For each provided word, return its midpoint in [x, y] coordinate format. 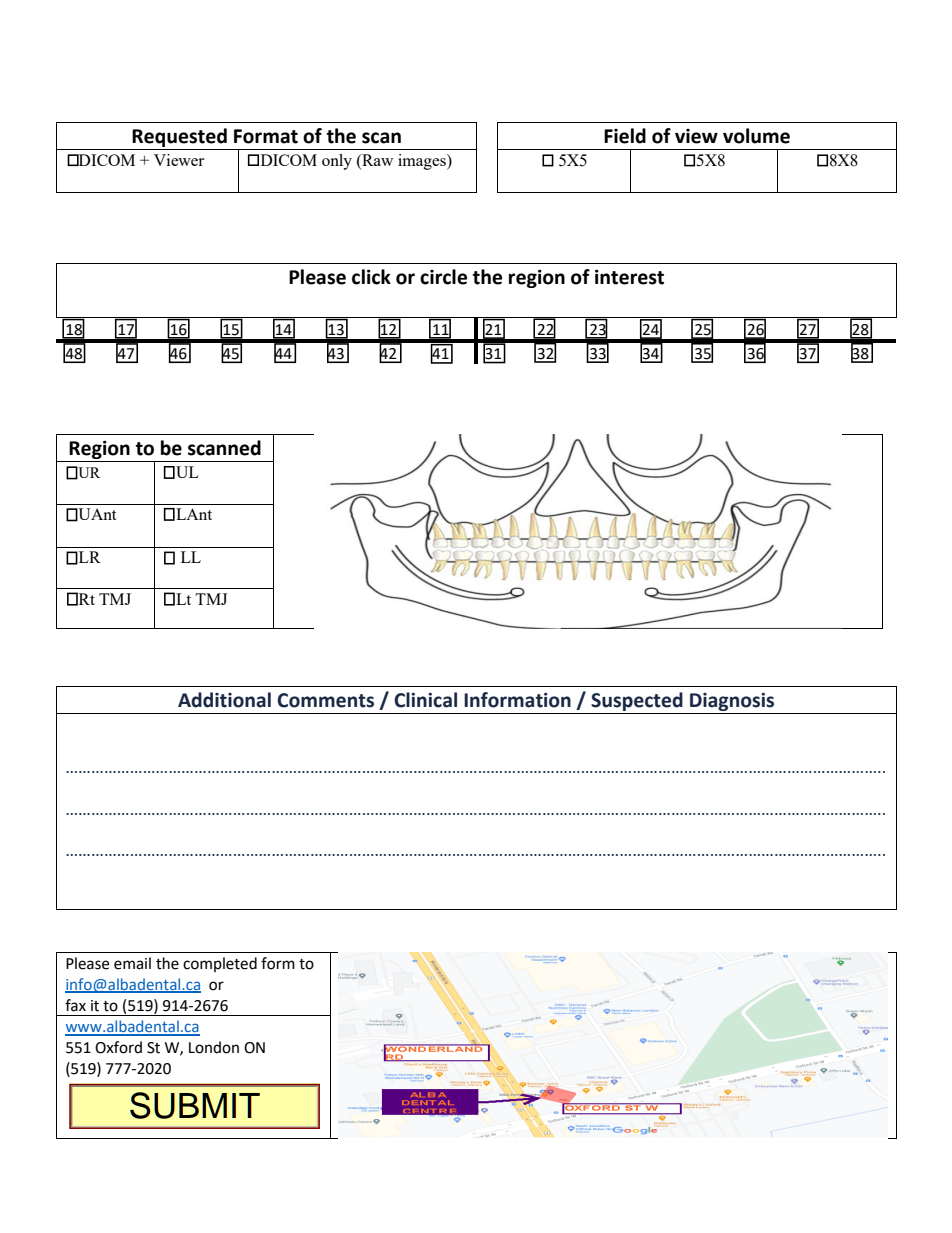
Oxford [118, 1047]
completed [220, 964]
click [371, 277]
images [423, 162]
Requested [179, 137]
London [214, 1047]
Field [625, 136]
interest [629, 277]
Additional [224, 700]
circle [443, 277]
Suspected [637, 701]
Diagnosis [732, 702]
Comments [325, 700]
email [132, 963]
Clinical [425, 700]
